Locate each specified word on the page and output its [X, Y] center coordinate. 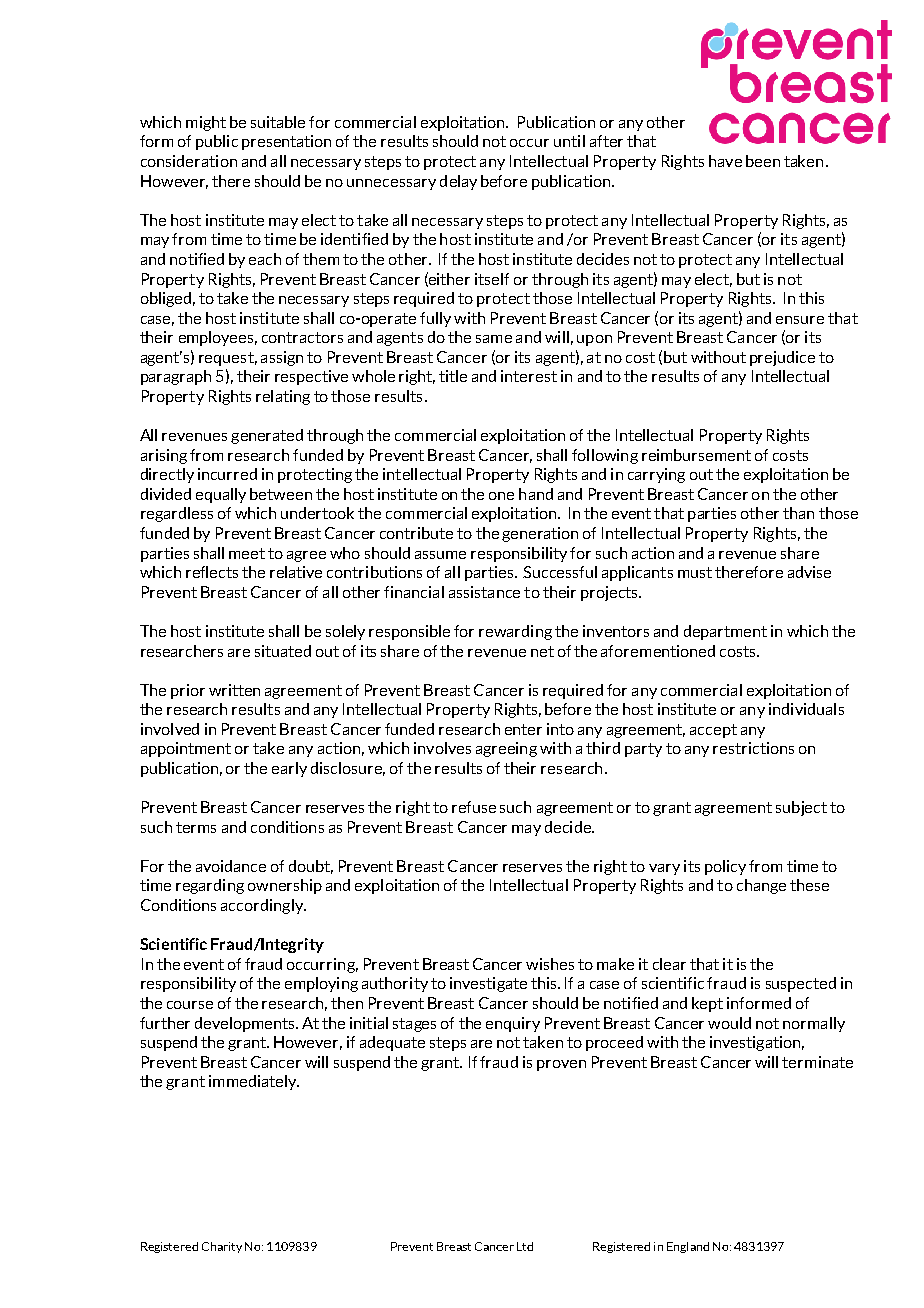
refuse [474, 807]
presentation [286, 142]
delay [458, 182]
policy [725, 867]
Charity [222, 1247]
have [725, 161]
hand [536, 494]
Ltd [525, 1246]
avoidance [231, 866]
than [798, 513]
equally [221, 495]
